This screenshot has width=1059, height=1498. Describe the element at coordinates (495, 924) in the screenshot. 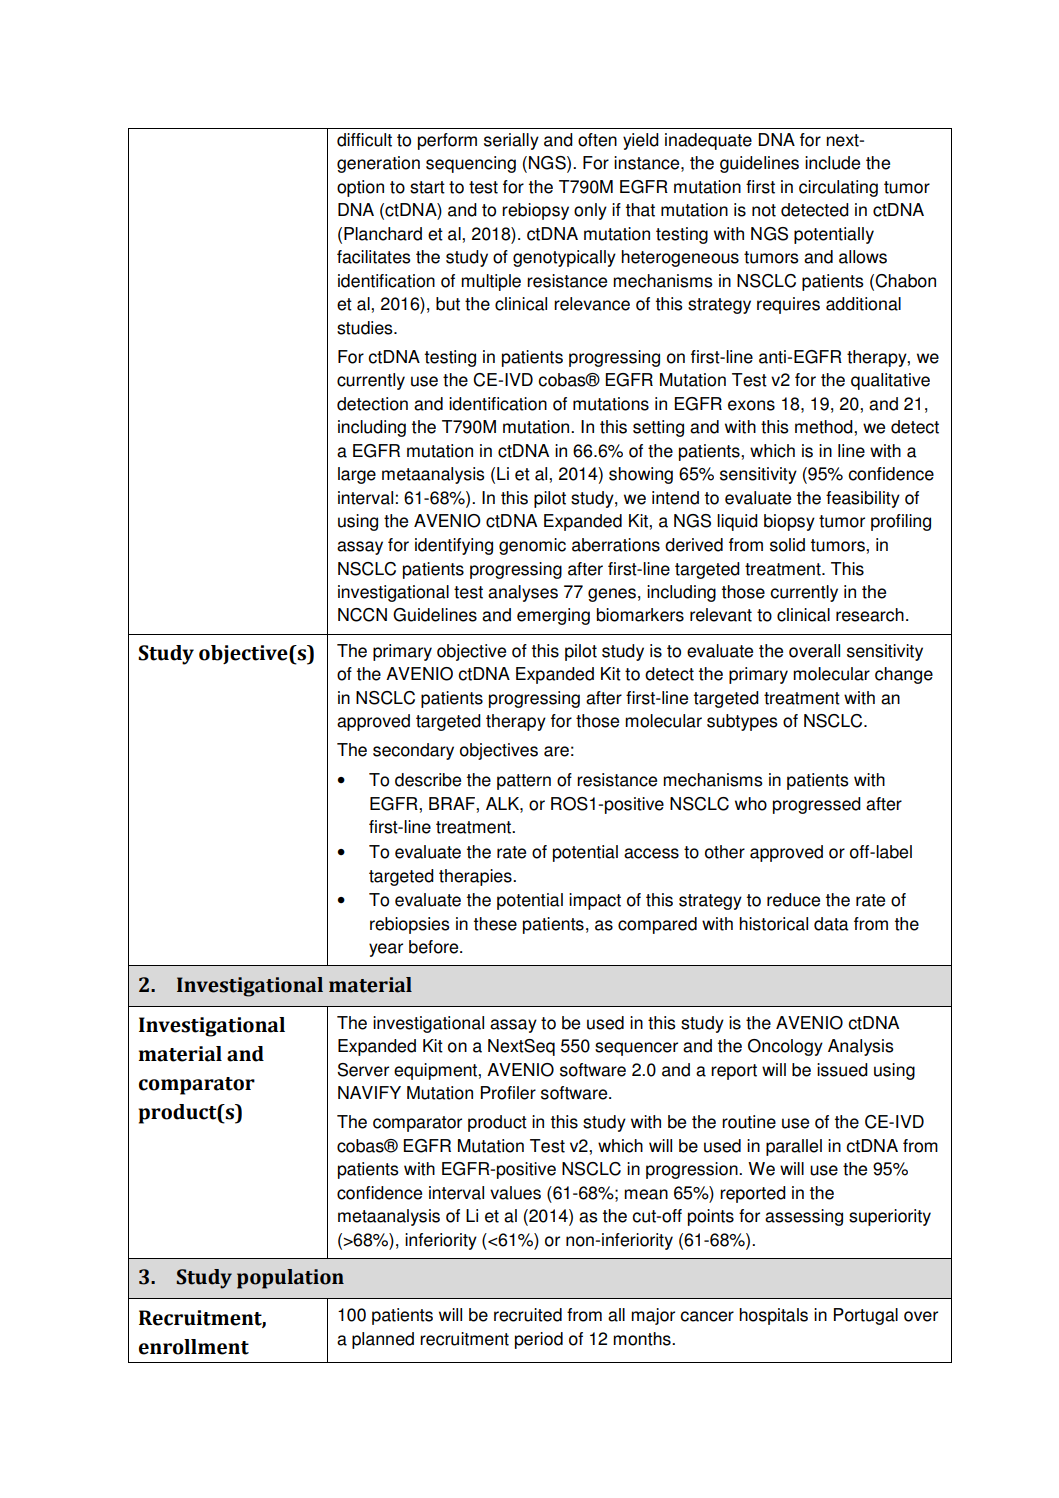

I see `these` at that location.
